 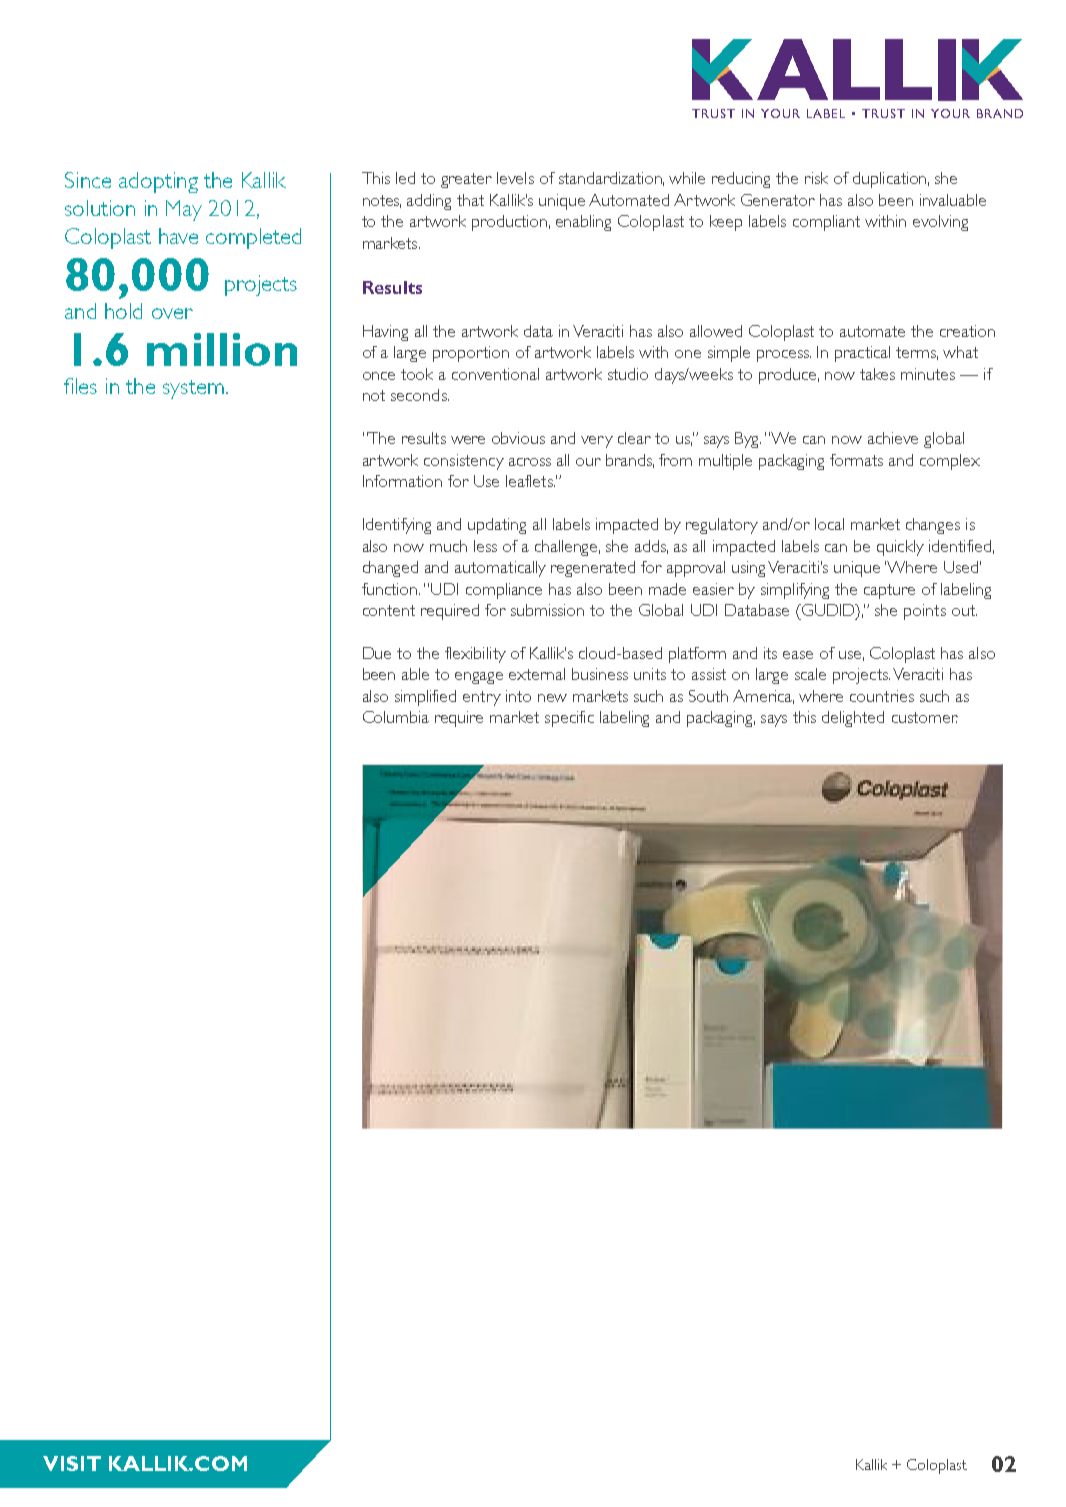 I want to click on simplified, so click(x=425, y=698).
